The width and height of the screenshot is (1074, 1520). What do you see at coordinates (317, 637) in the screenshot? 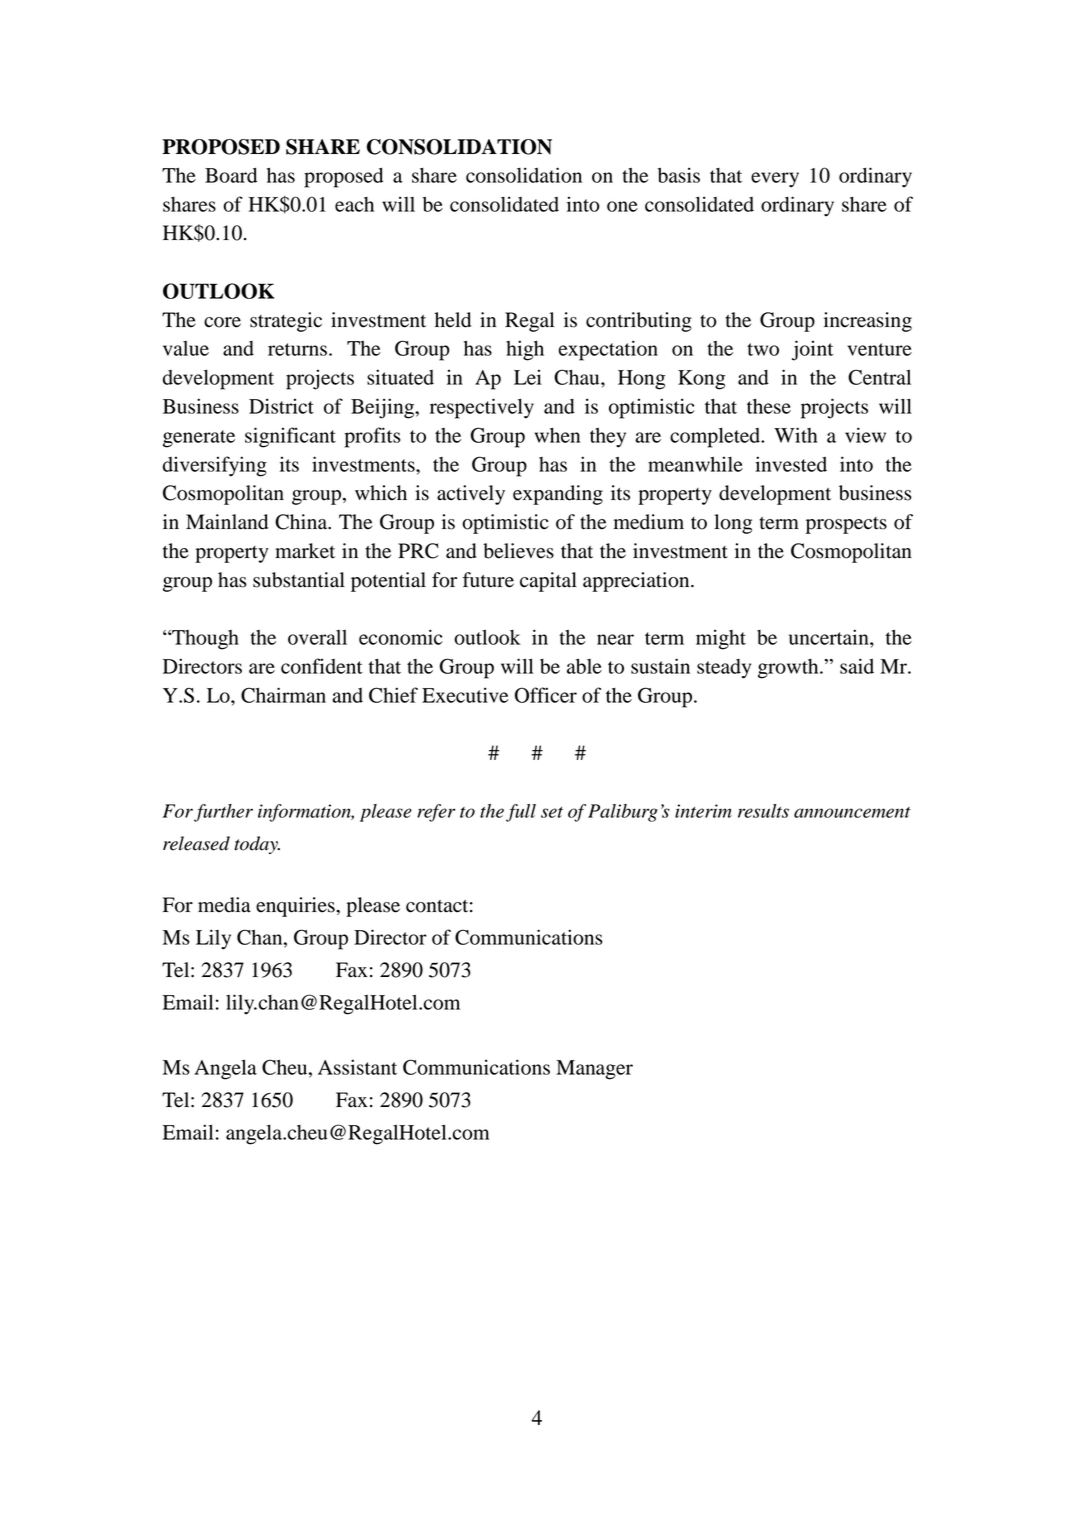
I see `overall` at bounding box center [317, 637].
